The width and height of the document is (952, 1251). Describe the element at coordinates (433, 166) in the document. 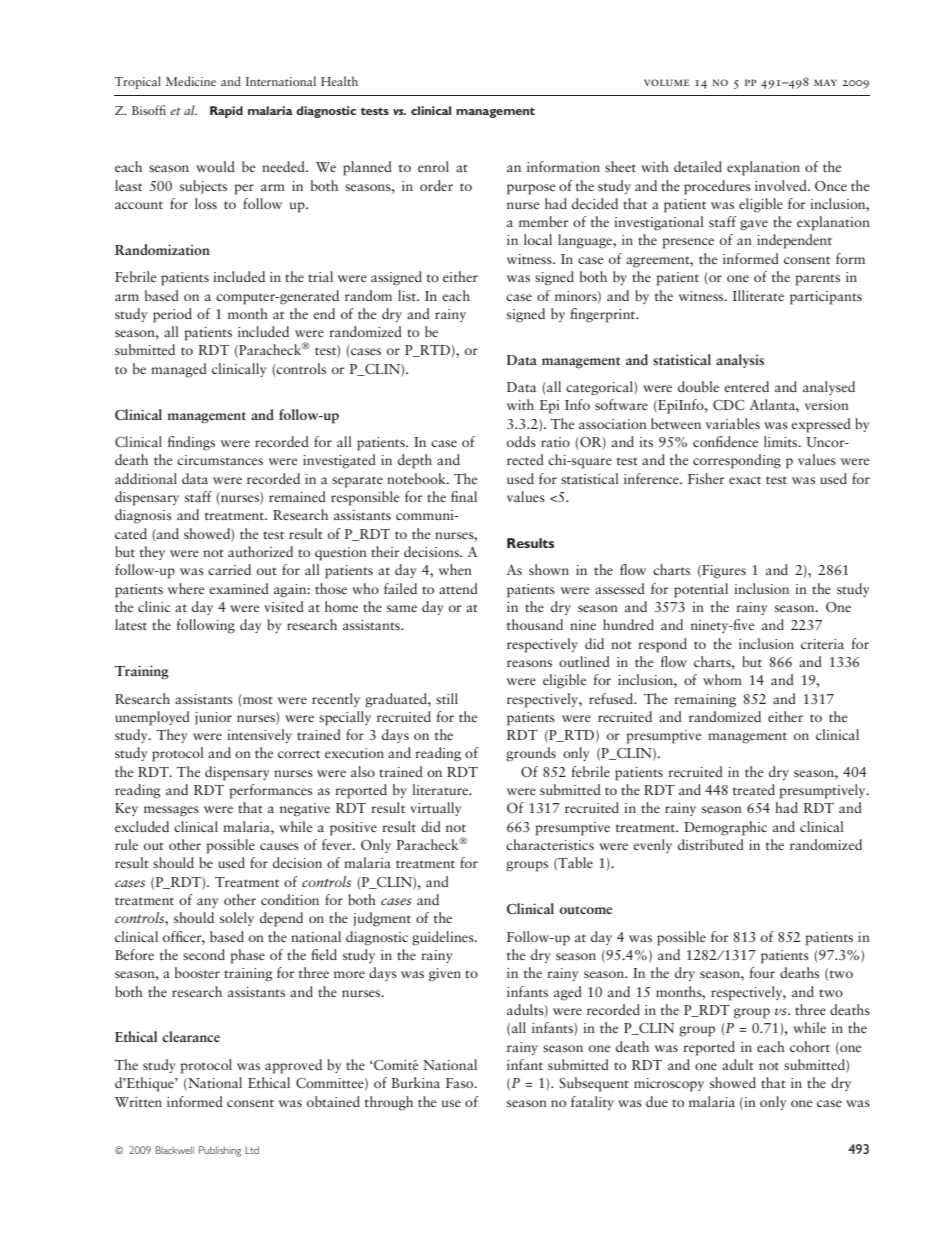

I see `enrol` at that location.
